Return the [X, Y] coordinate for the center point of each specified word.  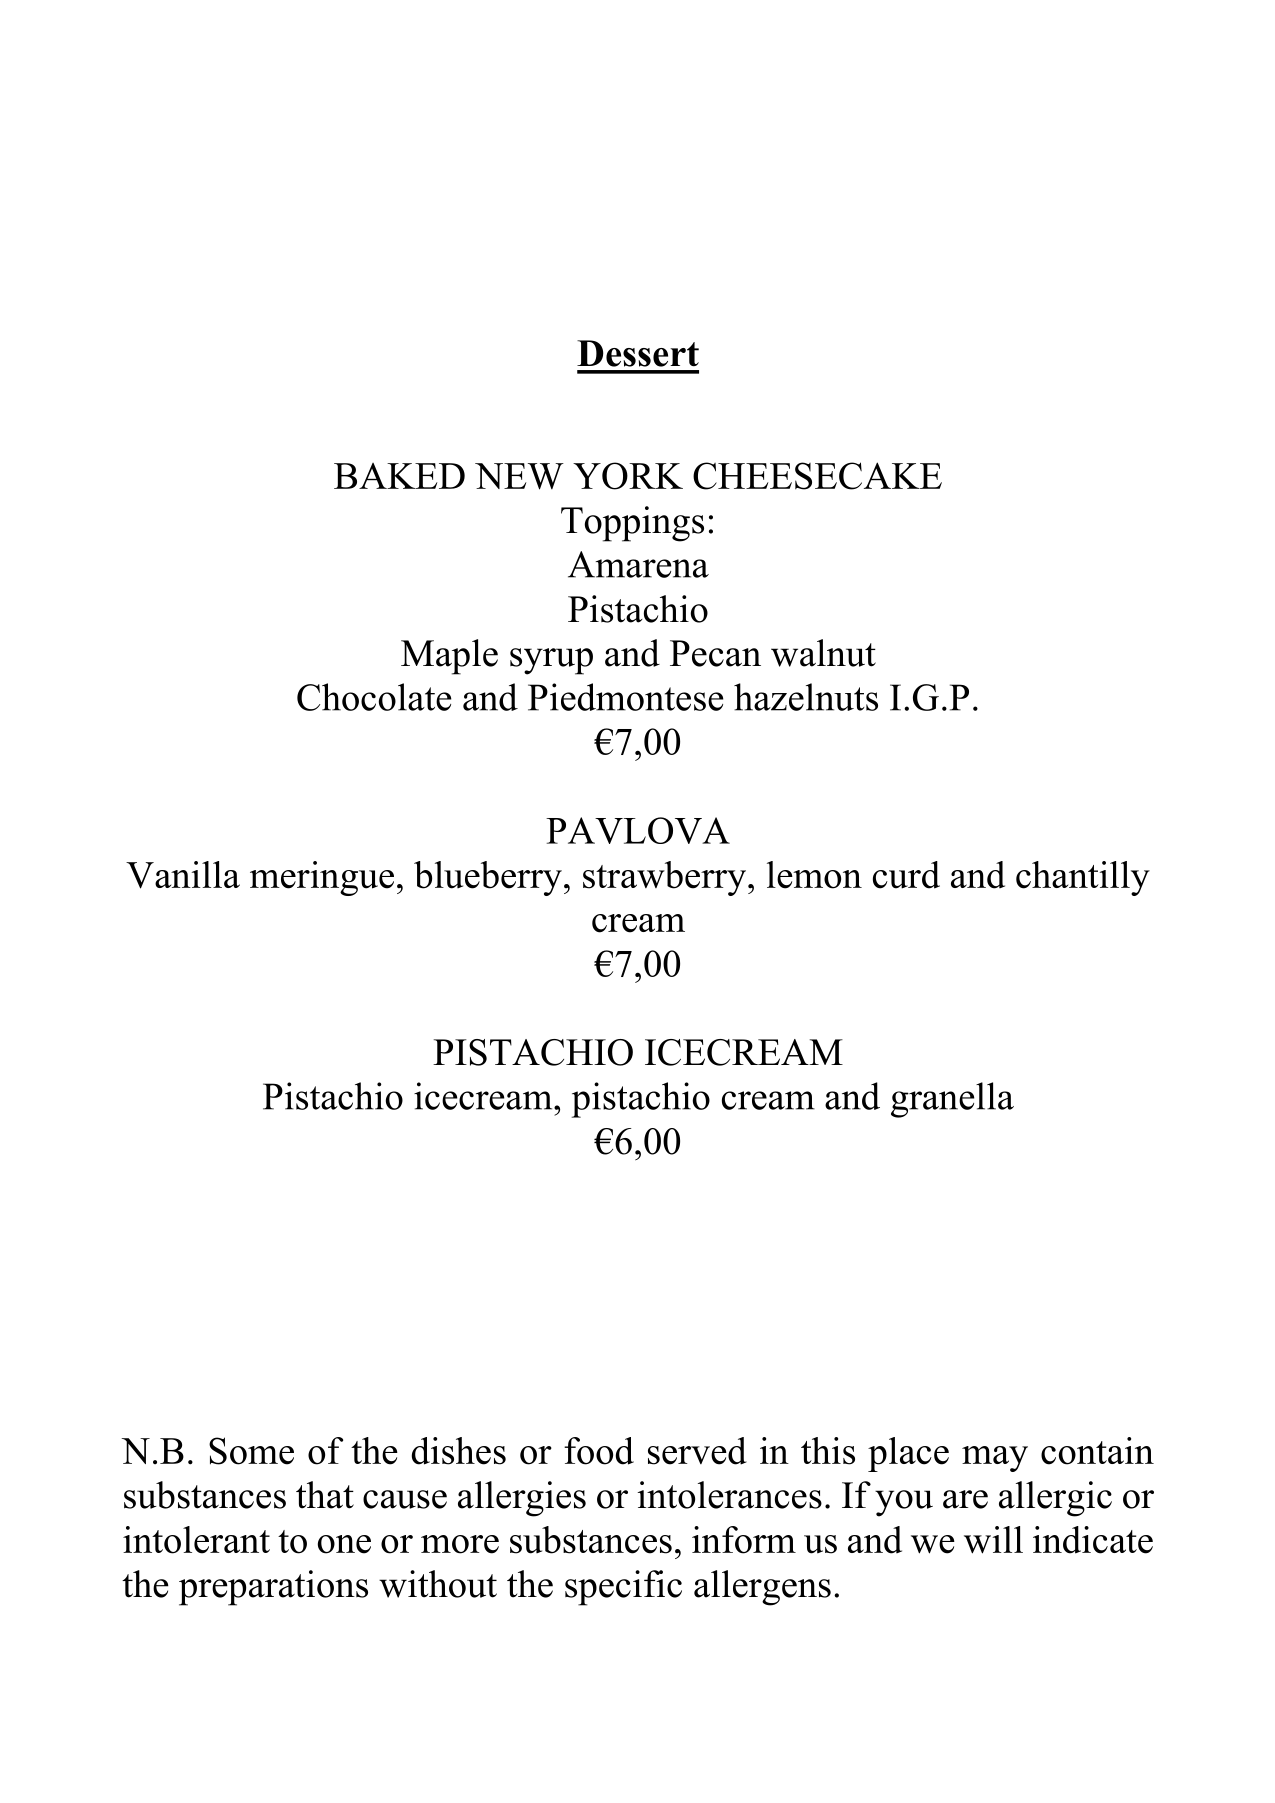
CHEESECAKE [817, 476]
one [344, 1544]
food [599, 1451]
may [995, 1459]
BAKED [399, 476]
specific [623, 1588]
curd [906, 875]
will [993, 1540]
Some [251, 1451]
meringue [322, 878]
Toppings [632, 524]
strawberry [664, 878]
